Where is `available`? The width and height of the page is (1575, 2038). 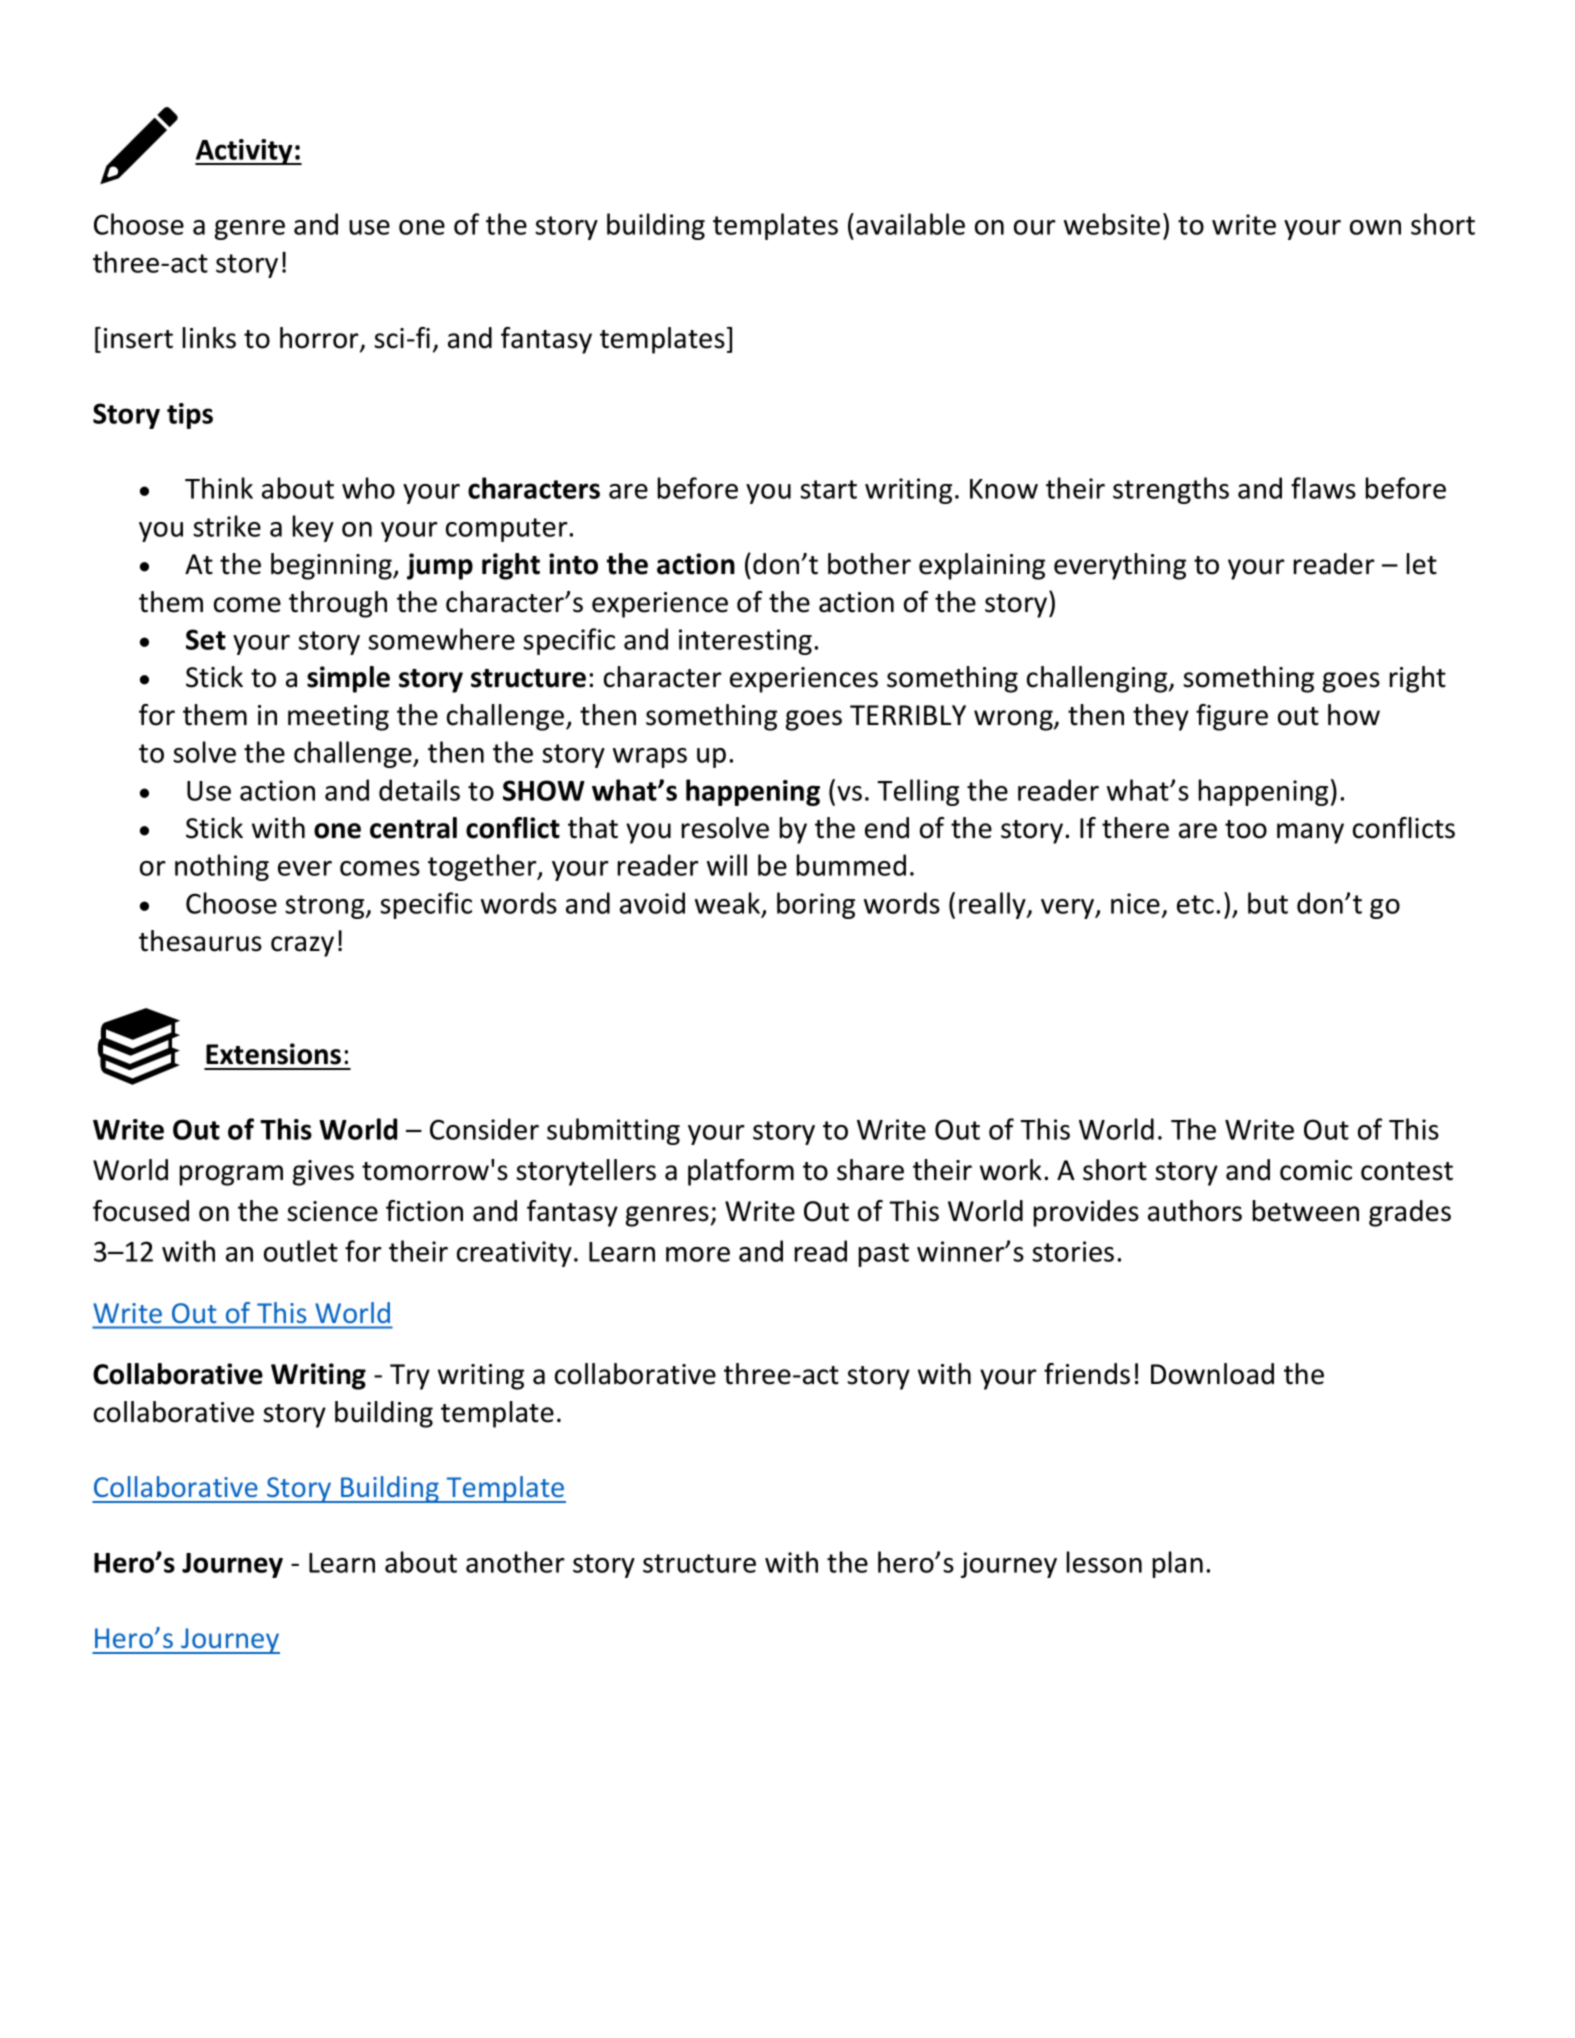
available is located at coordinates (910, 224).
